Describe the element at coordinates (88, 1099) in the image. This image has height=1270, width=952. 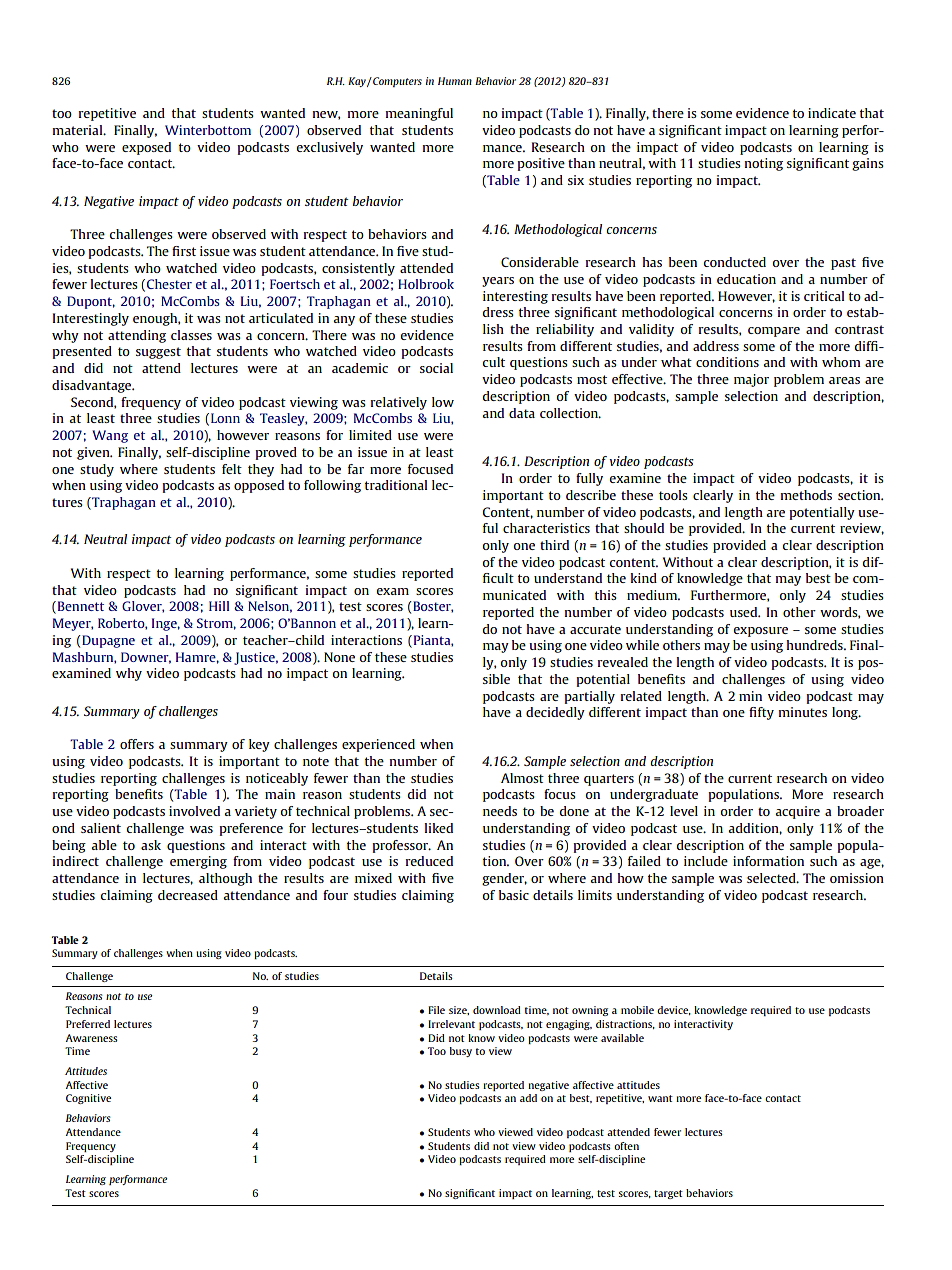
I see `Cognitive` at that location.
